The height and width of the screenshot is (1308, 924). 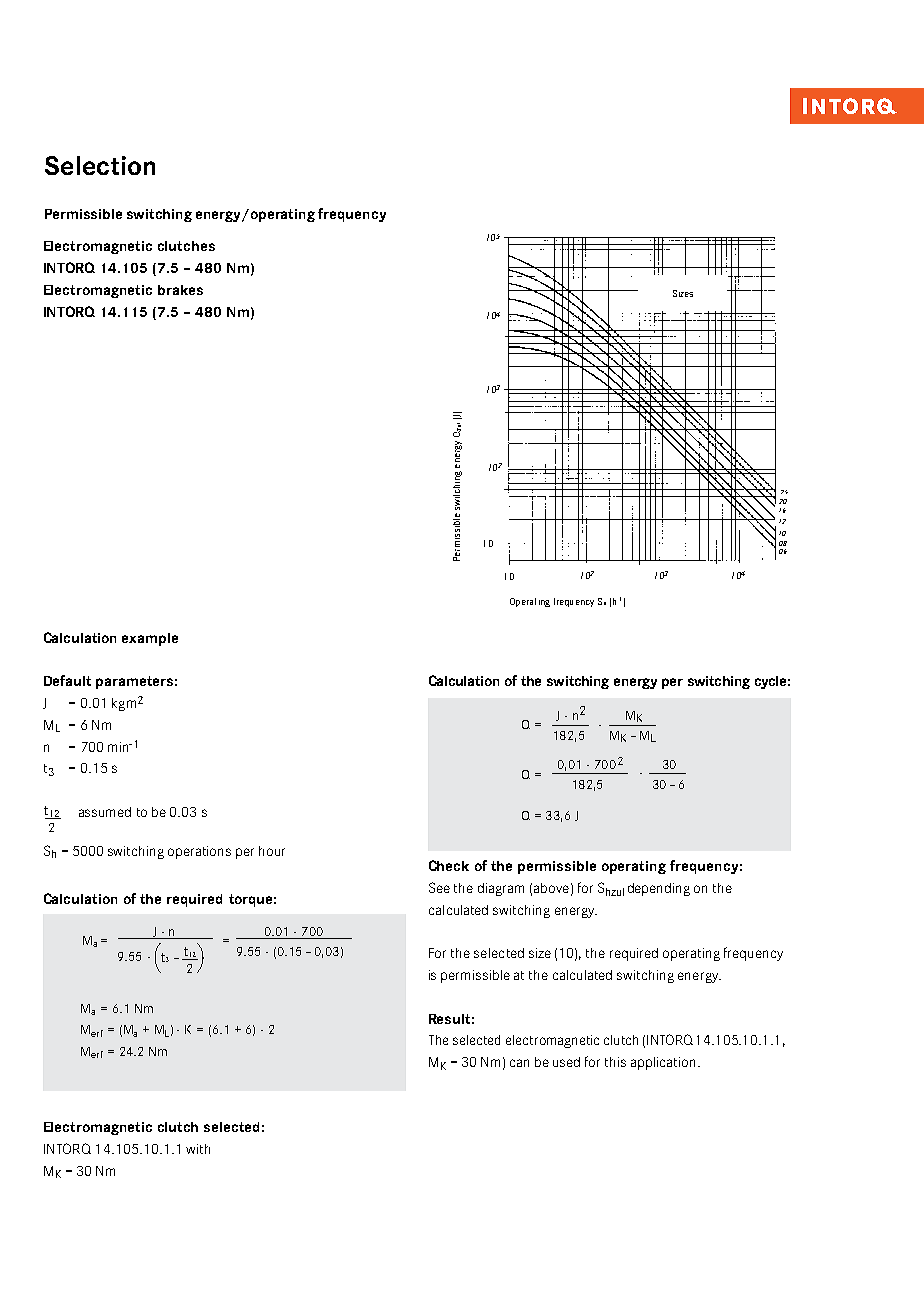 I want to click on hour, so click(x=272, y=851).
